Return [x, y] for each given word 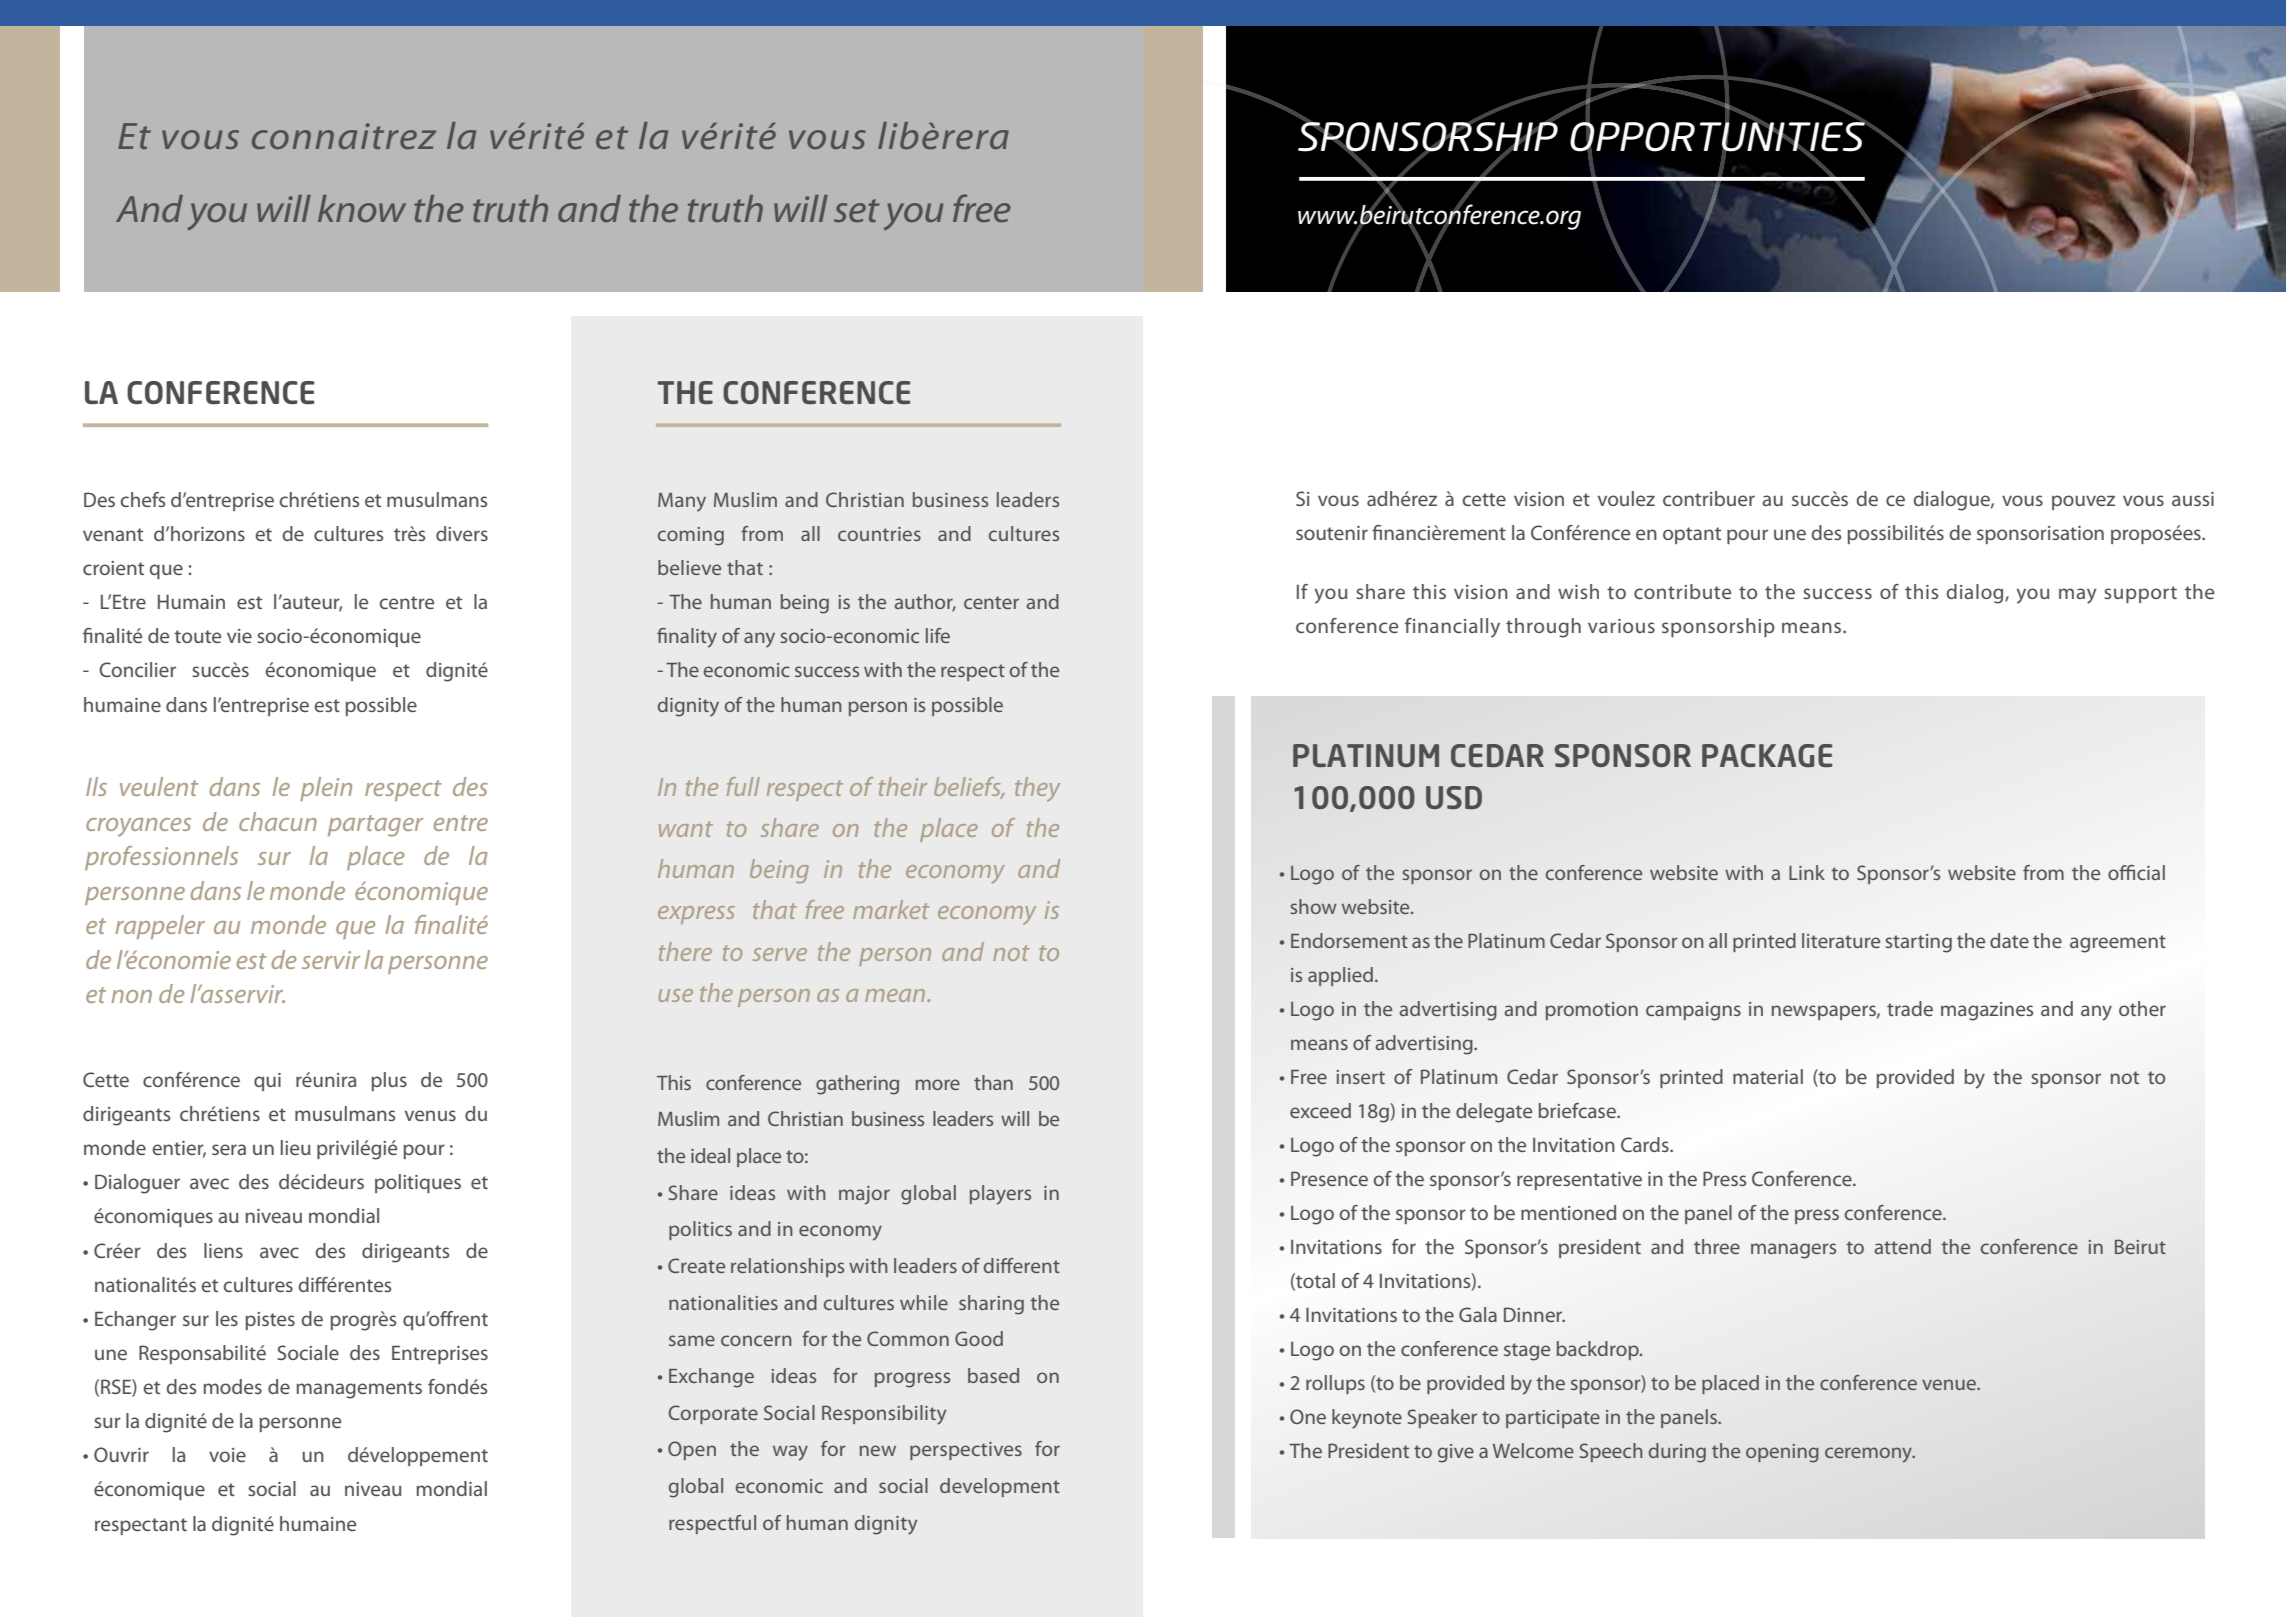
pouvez [2083, 502]
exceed [1320, 1110]
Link [1807, 872]
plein [326, 789]
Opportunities [1718, 137]
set [856, 210]
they [1037, 789]
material [1768, 1076]
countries [879, 534]
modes [232, 1386]
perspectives [966, 1451]
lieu [295, 1147]
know [362, 208]
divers [462, 533]
